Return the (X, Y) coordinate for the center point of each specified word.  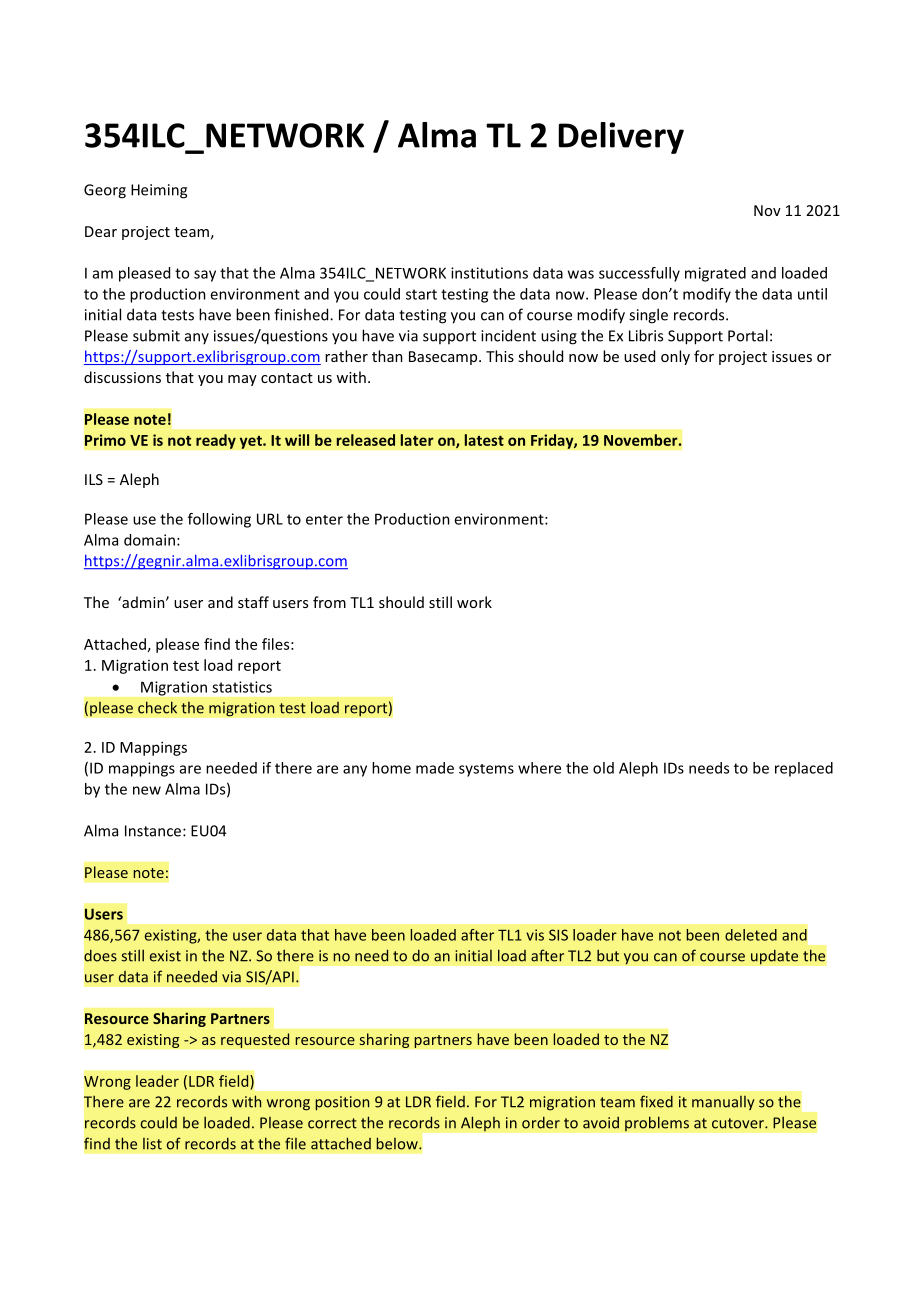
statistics (242, 687)
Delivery (621, 138)
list (152, 1144)
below (398, 1143)
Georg (105, 191)
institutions (489, 273)
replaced (804, 769)
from (329, 602)
